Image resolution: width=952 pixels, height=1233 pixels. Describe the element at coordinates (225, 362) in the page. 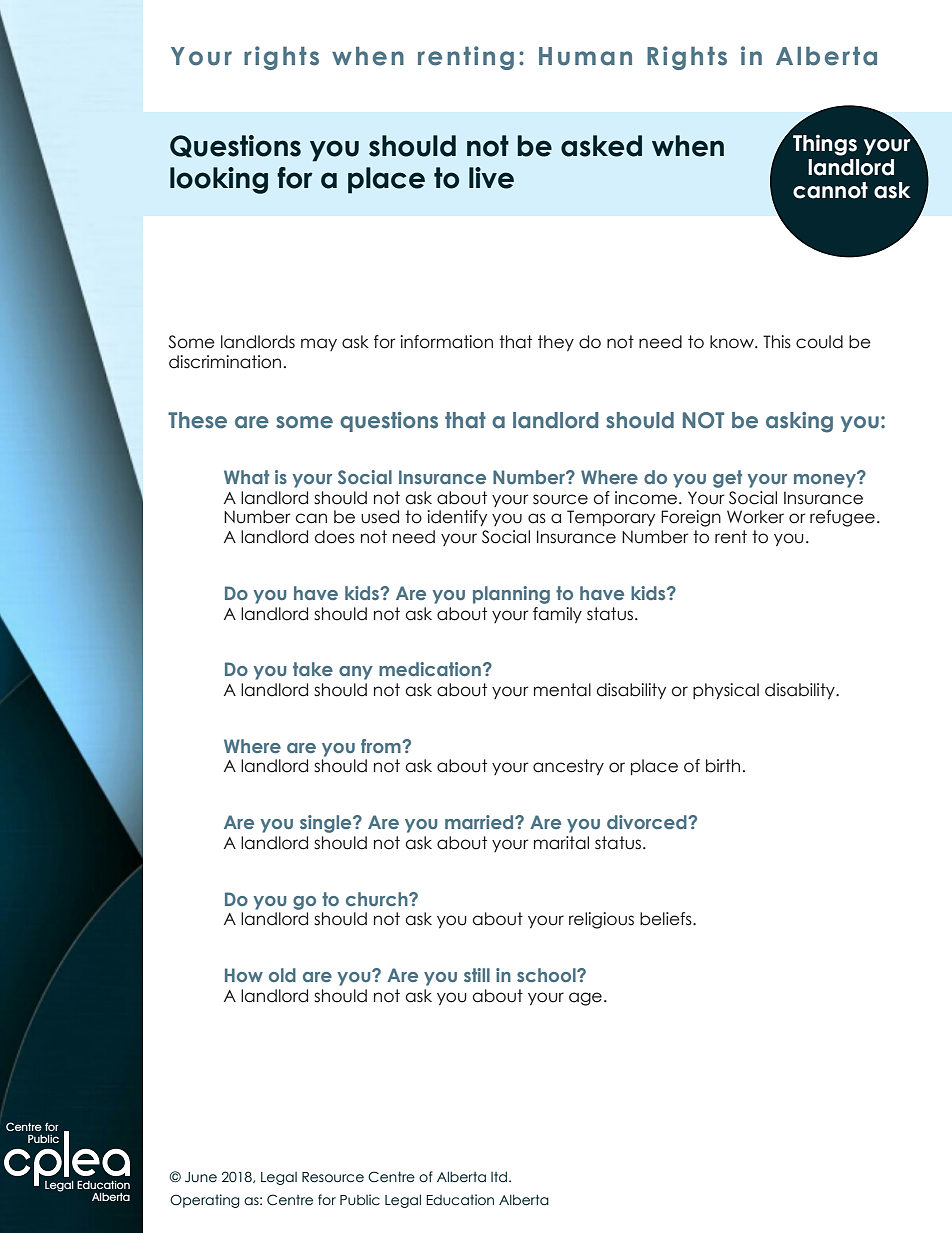

I see `discrimination` at that location.
